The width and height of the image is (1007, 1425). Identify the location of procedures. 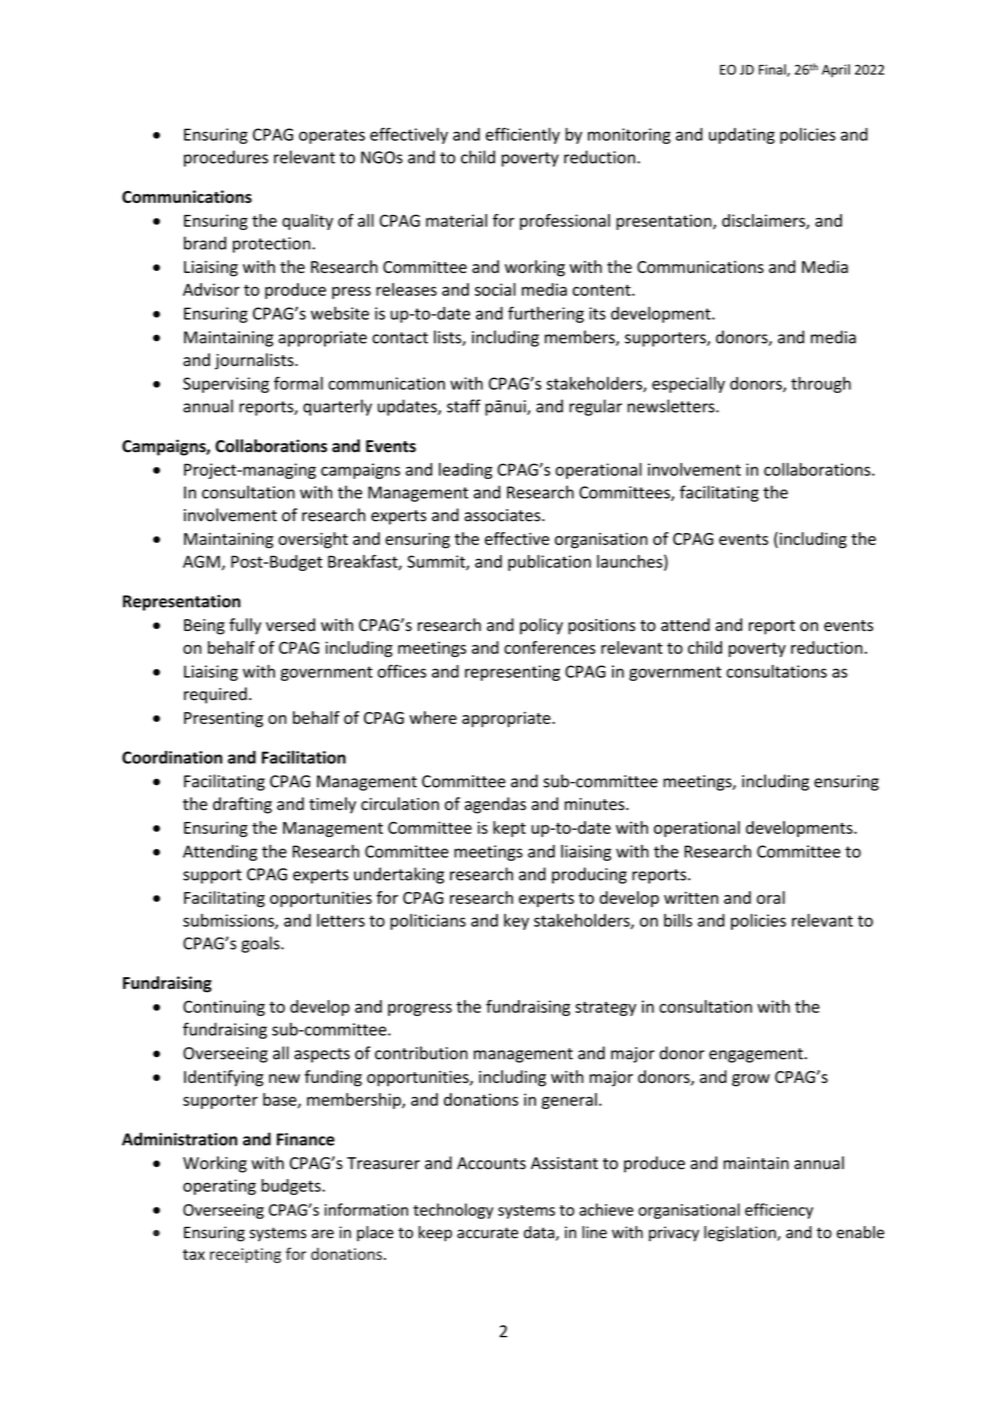
(226, 158).
